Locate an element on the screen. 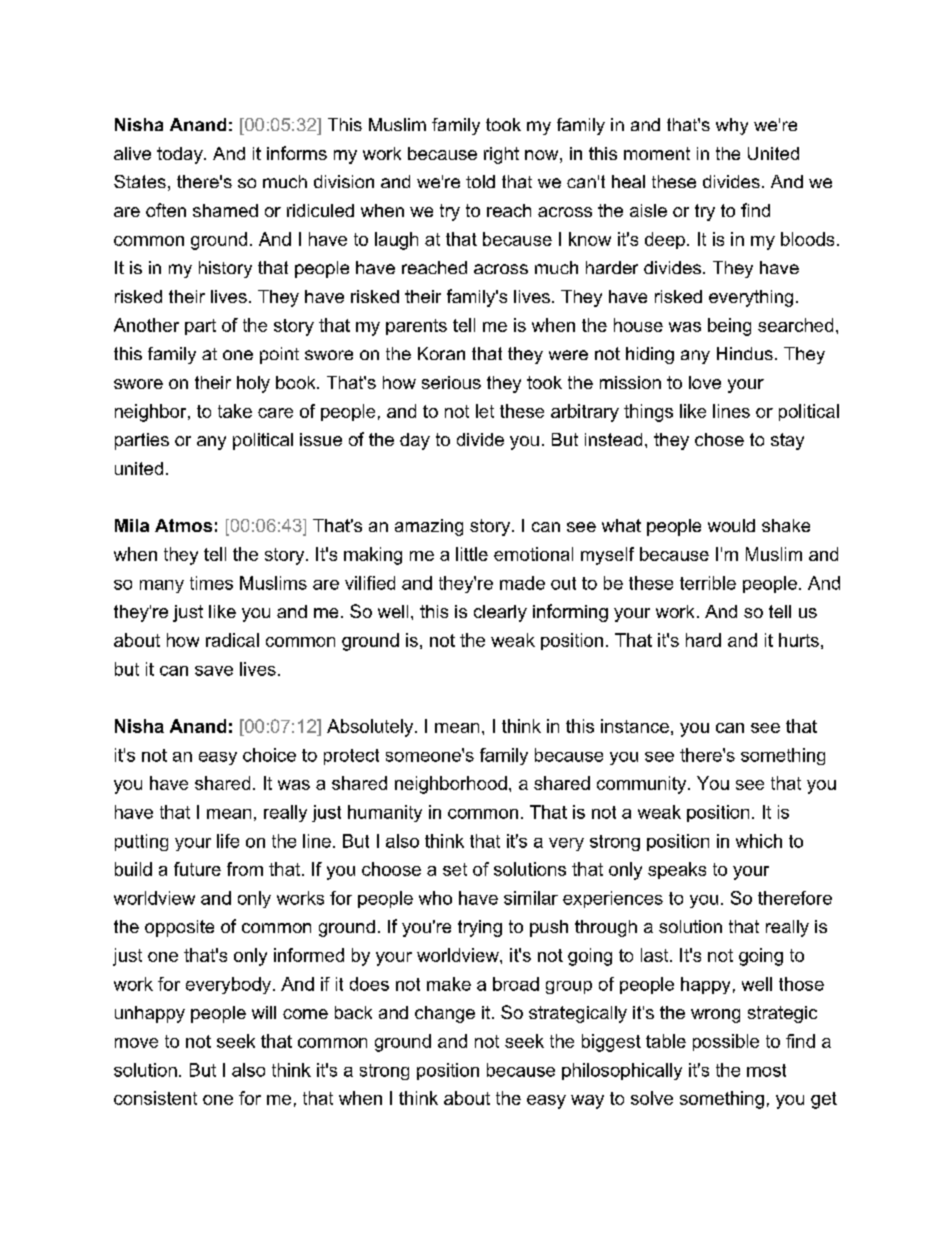  radical is located at coordinates (232, 640).
